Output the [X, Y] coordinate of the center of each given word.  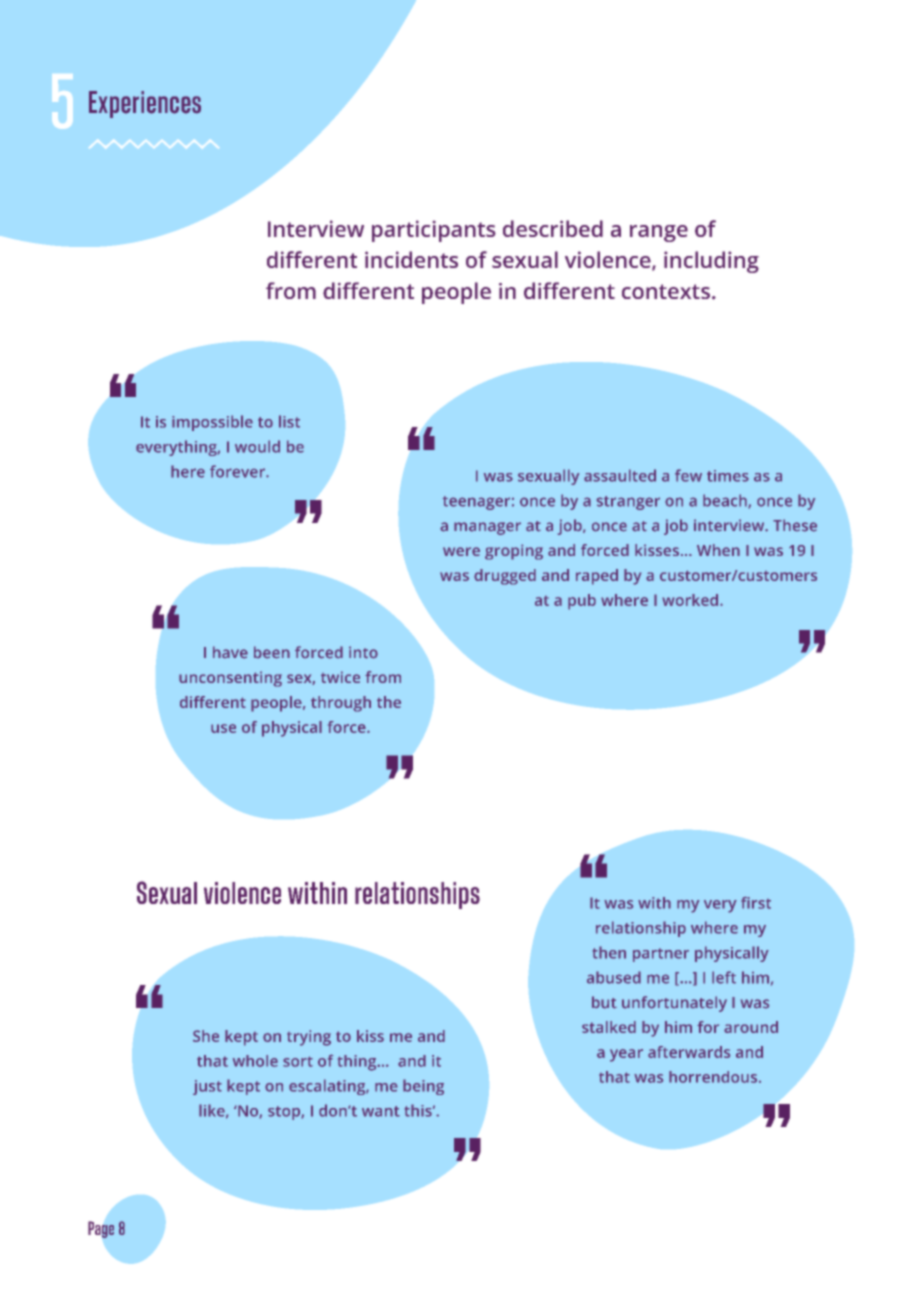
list [289, 421]
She [206, 1036]
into [363, 652]
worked [690, 600]
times [728, 476]
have [230, 652]
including [711, 262]
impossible [212, 423]
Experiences [145, 104]
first [756, 903]
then [609, 952]
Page [101, 1229]
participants [434, 231]
